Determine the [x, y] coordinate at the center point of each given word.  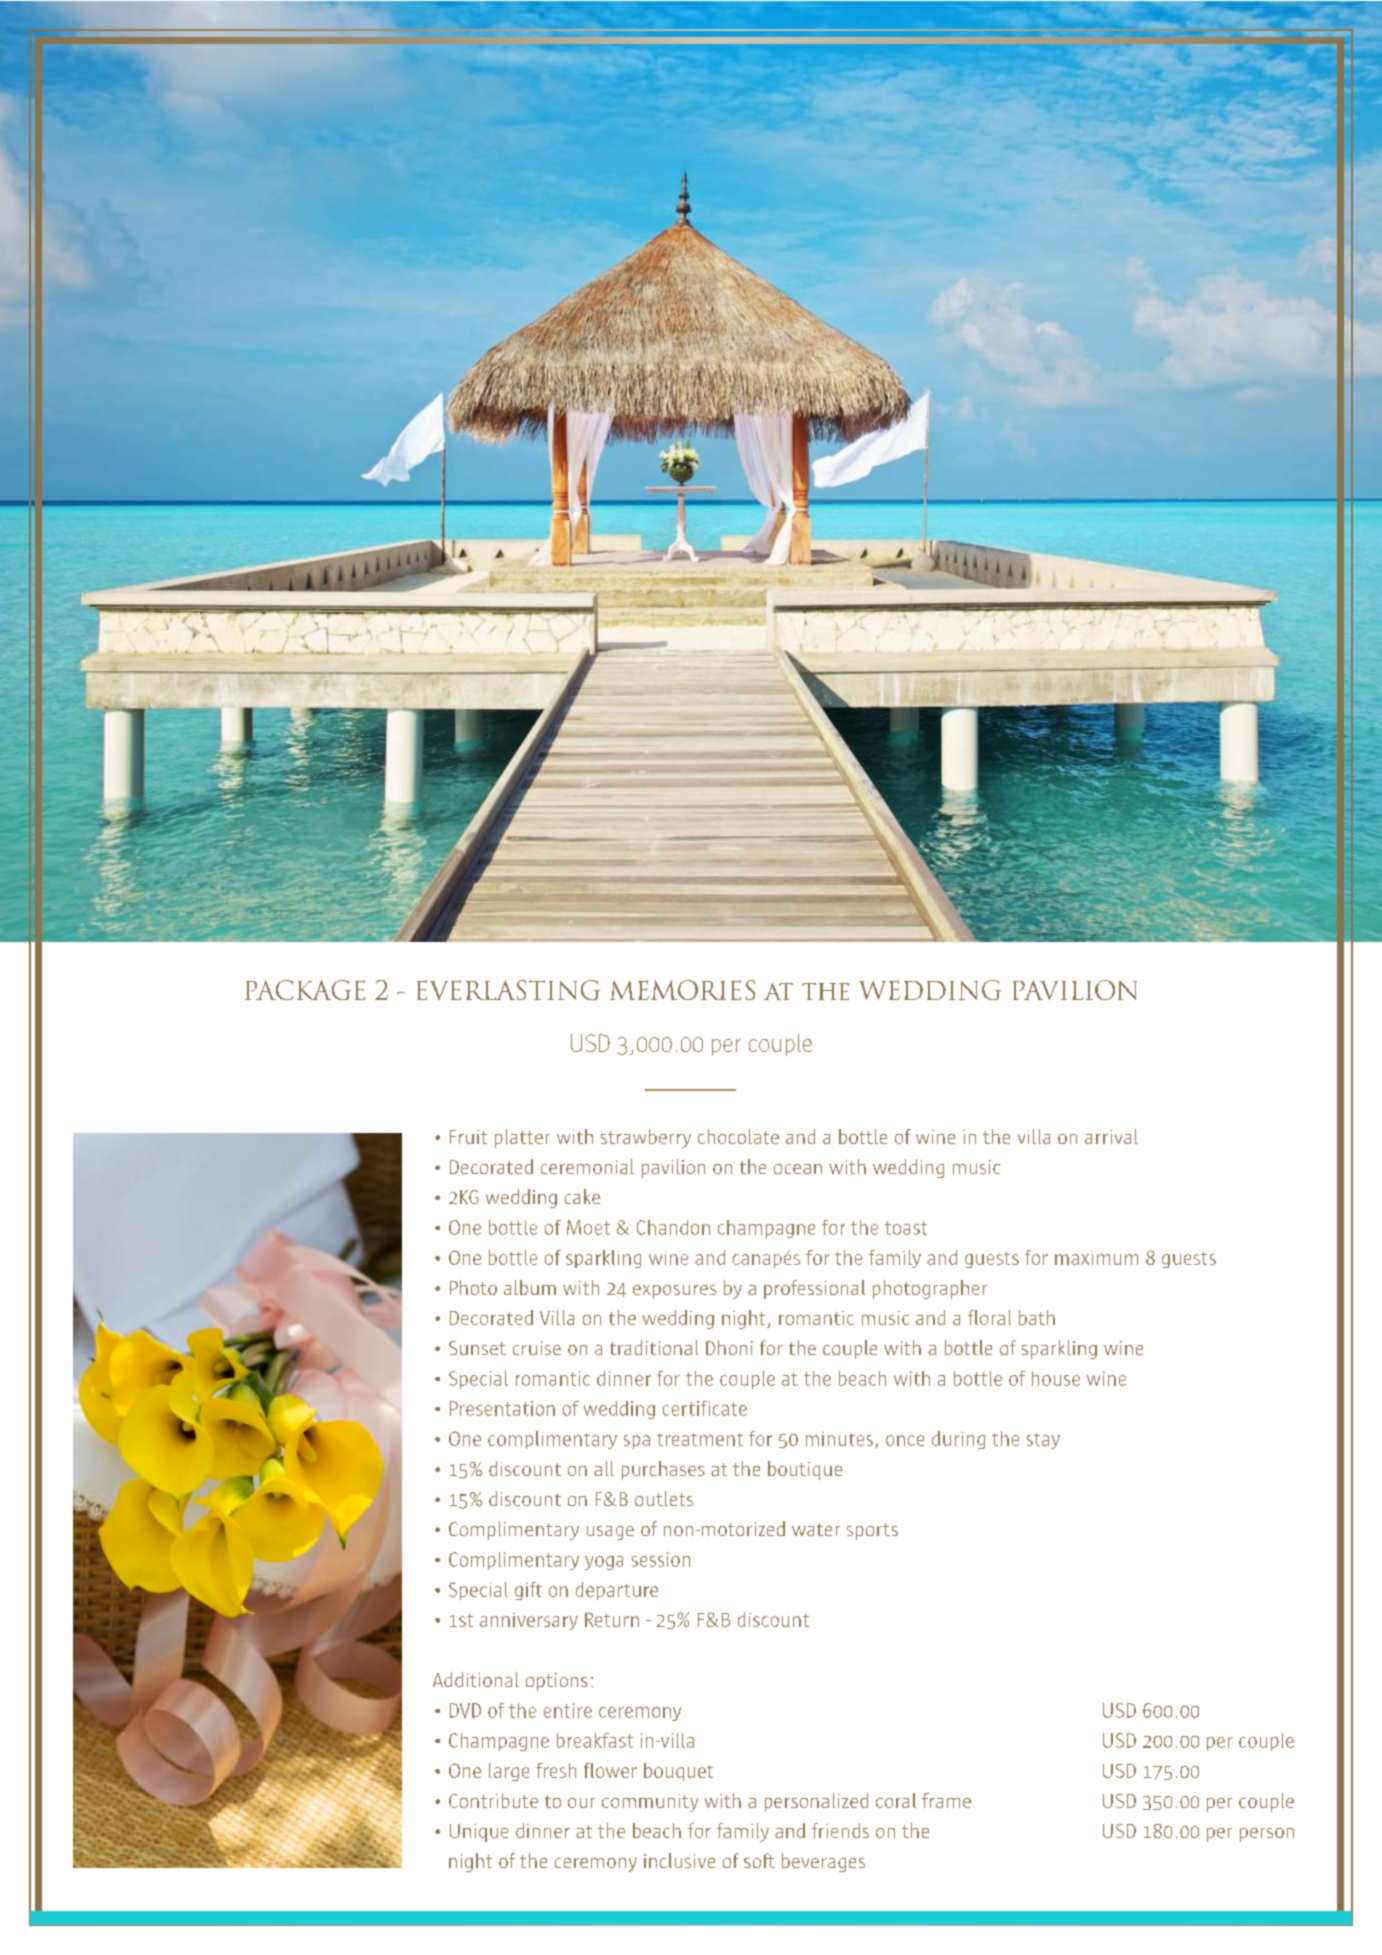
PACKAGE [305, 990]
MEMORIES [682, 990]
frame [946, 1800]
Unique [479, 1833]
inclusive [679, 1860]
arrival [1111, 1136]
